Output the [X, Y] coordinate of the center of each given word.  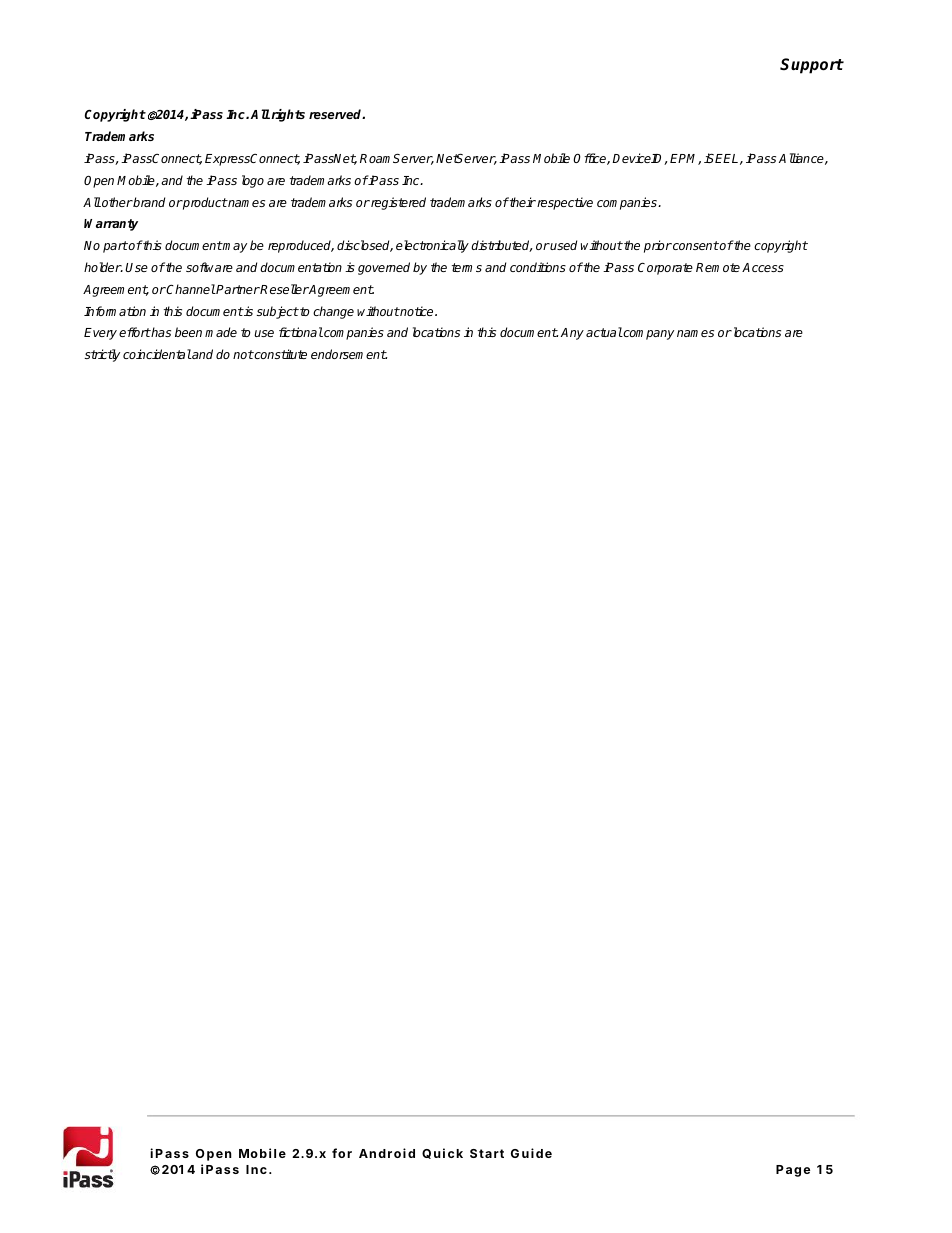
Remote [718, 267]
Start [487, 1153]
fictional [301, 332]
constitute [280, 354]
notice [417, 311]
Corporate [665, 269]
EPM [685, 159]
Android [387, 1153]
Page [793, 1171]
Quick [442, 1153]
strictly [102, 355]
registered [397, 203]
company [648, 335]
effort [135, 332]
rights [288, 115]
